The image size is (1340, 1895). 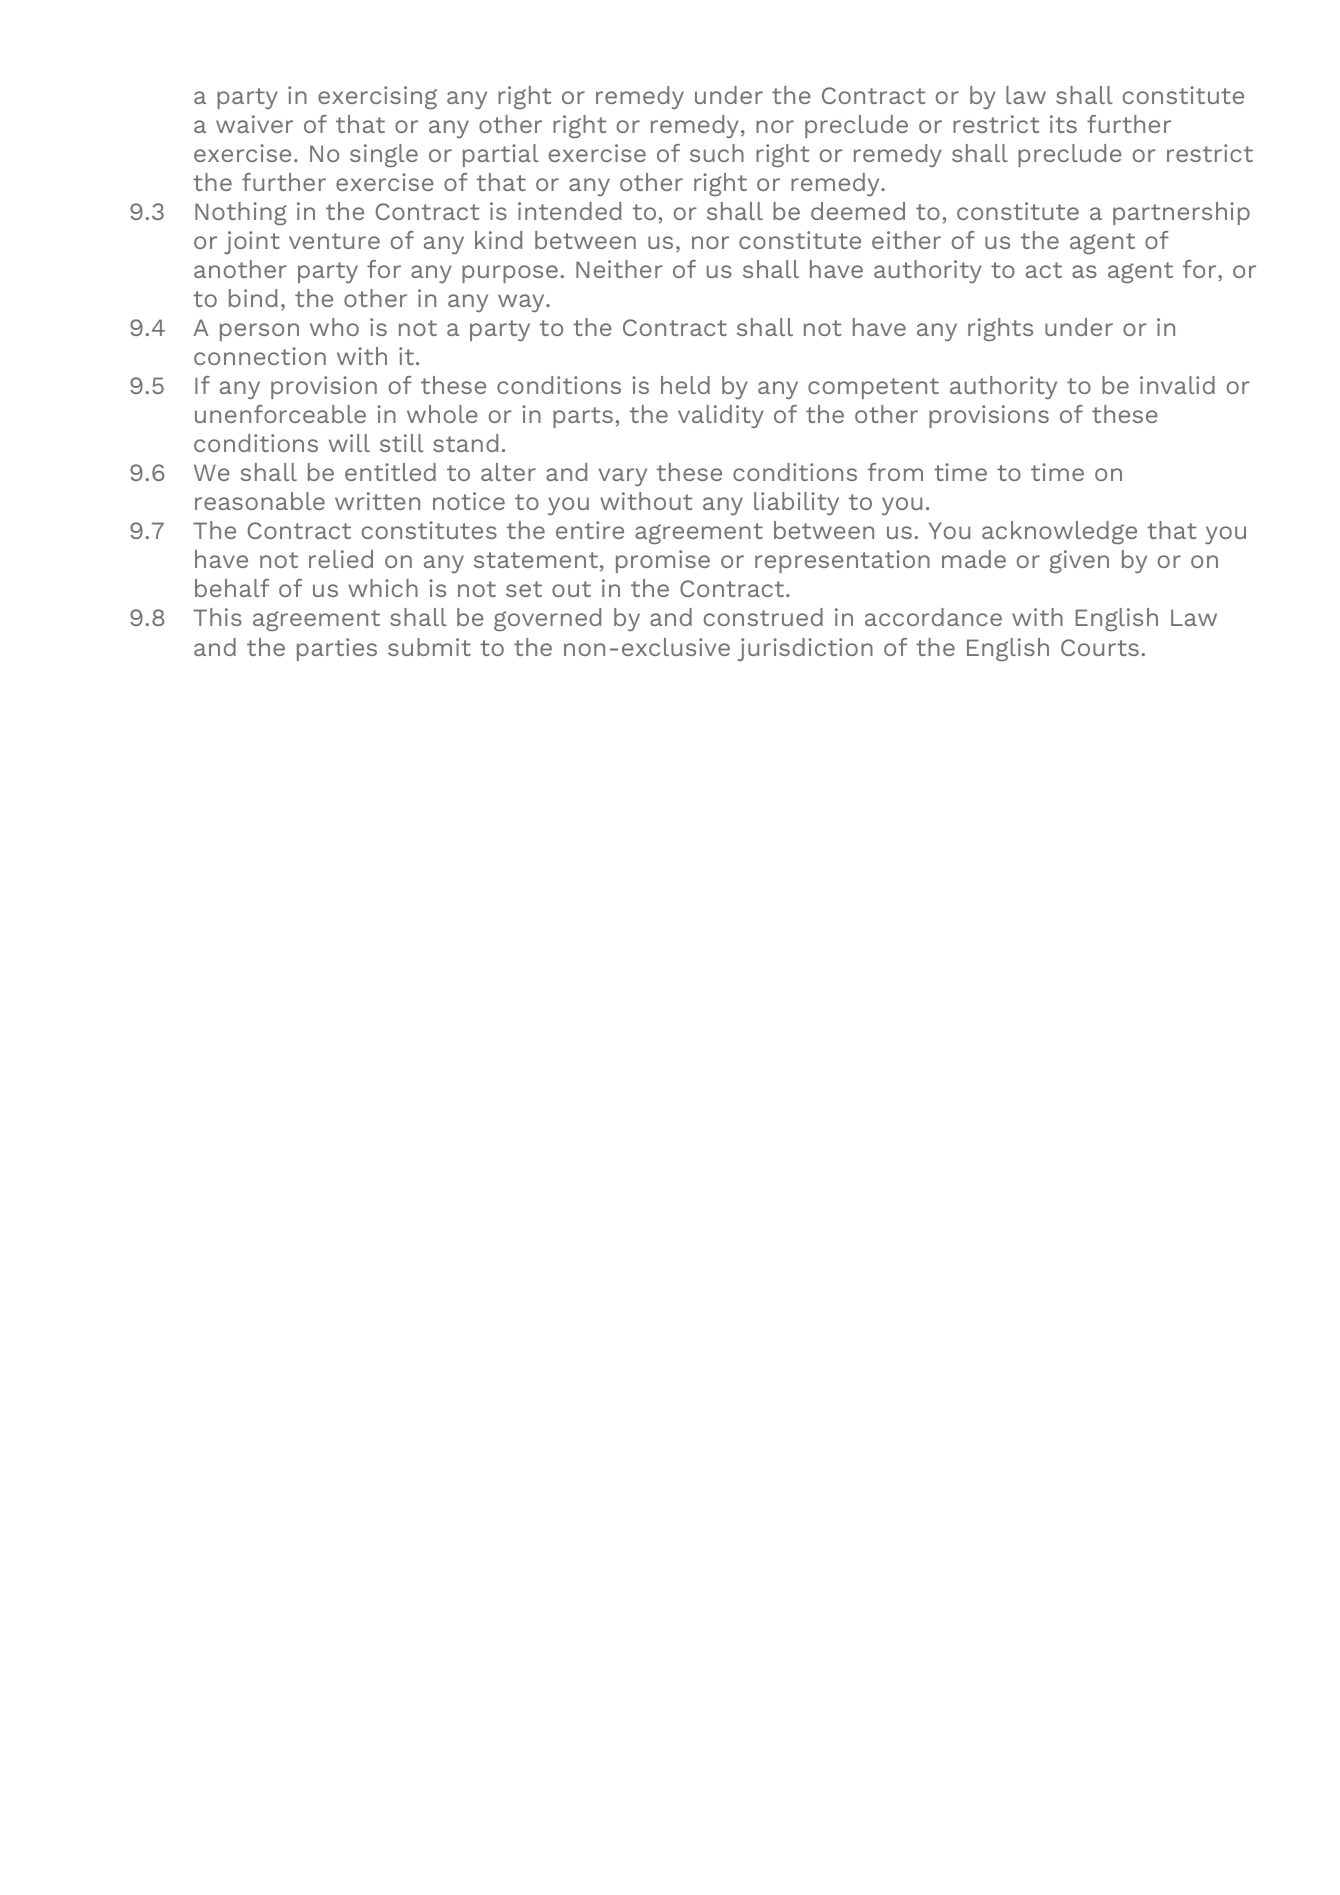 What do you see at coordinates (349, 443) in the image?
I see `will` at bounding box center [349, 443].
